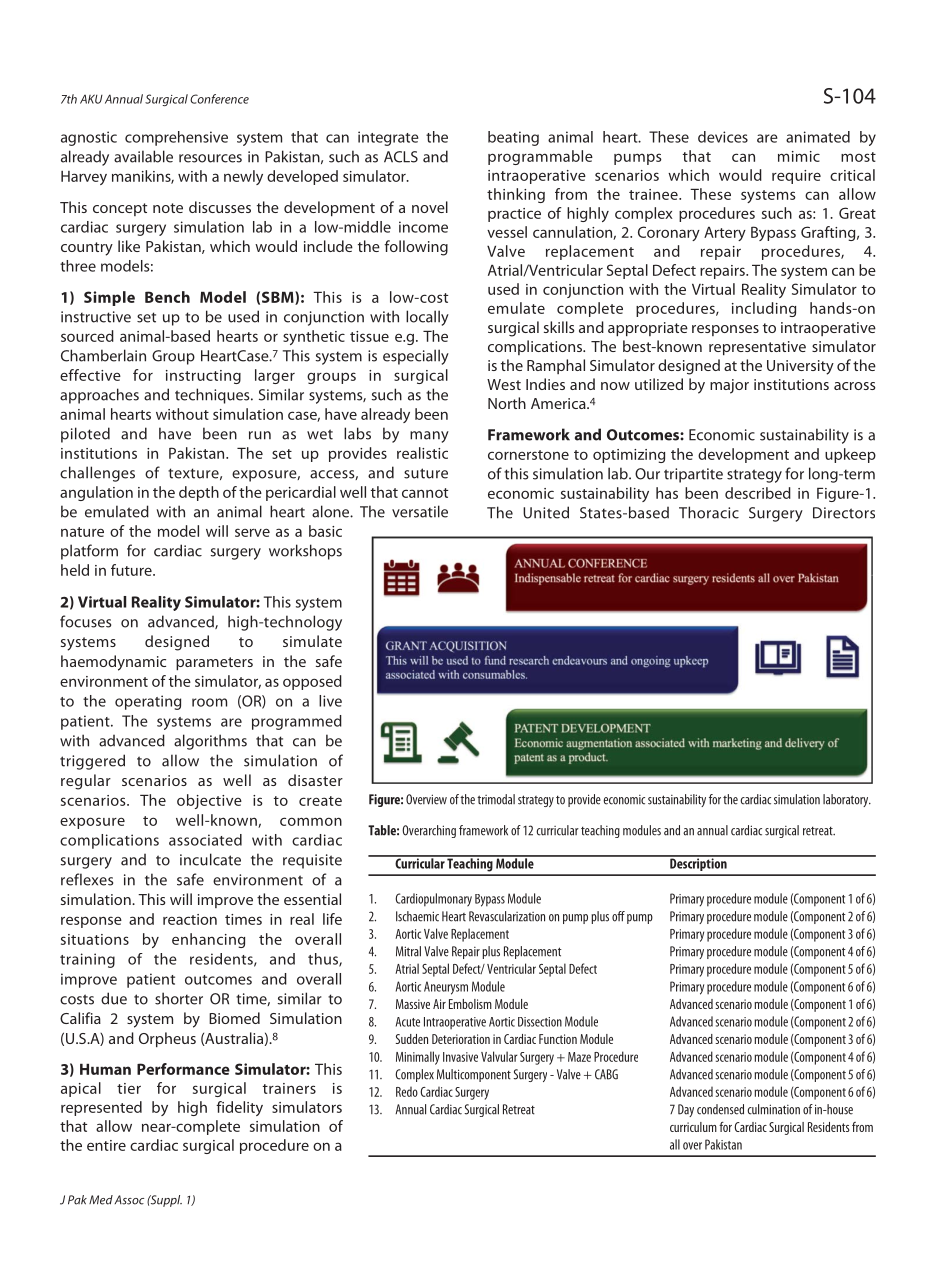 The image size is (936, 1288). I want to click on tier, so click(129, 1088).
